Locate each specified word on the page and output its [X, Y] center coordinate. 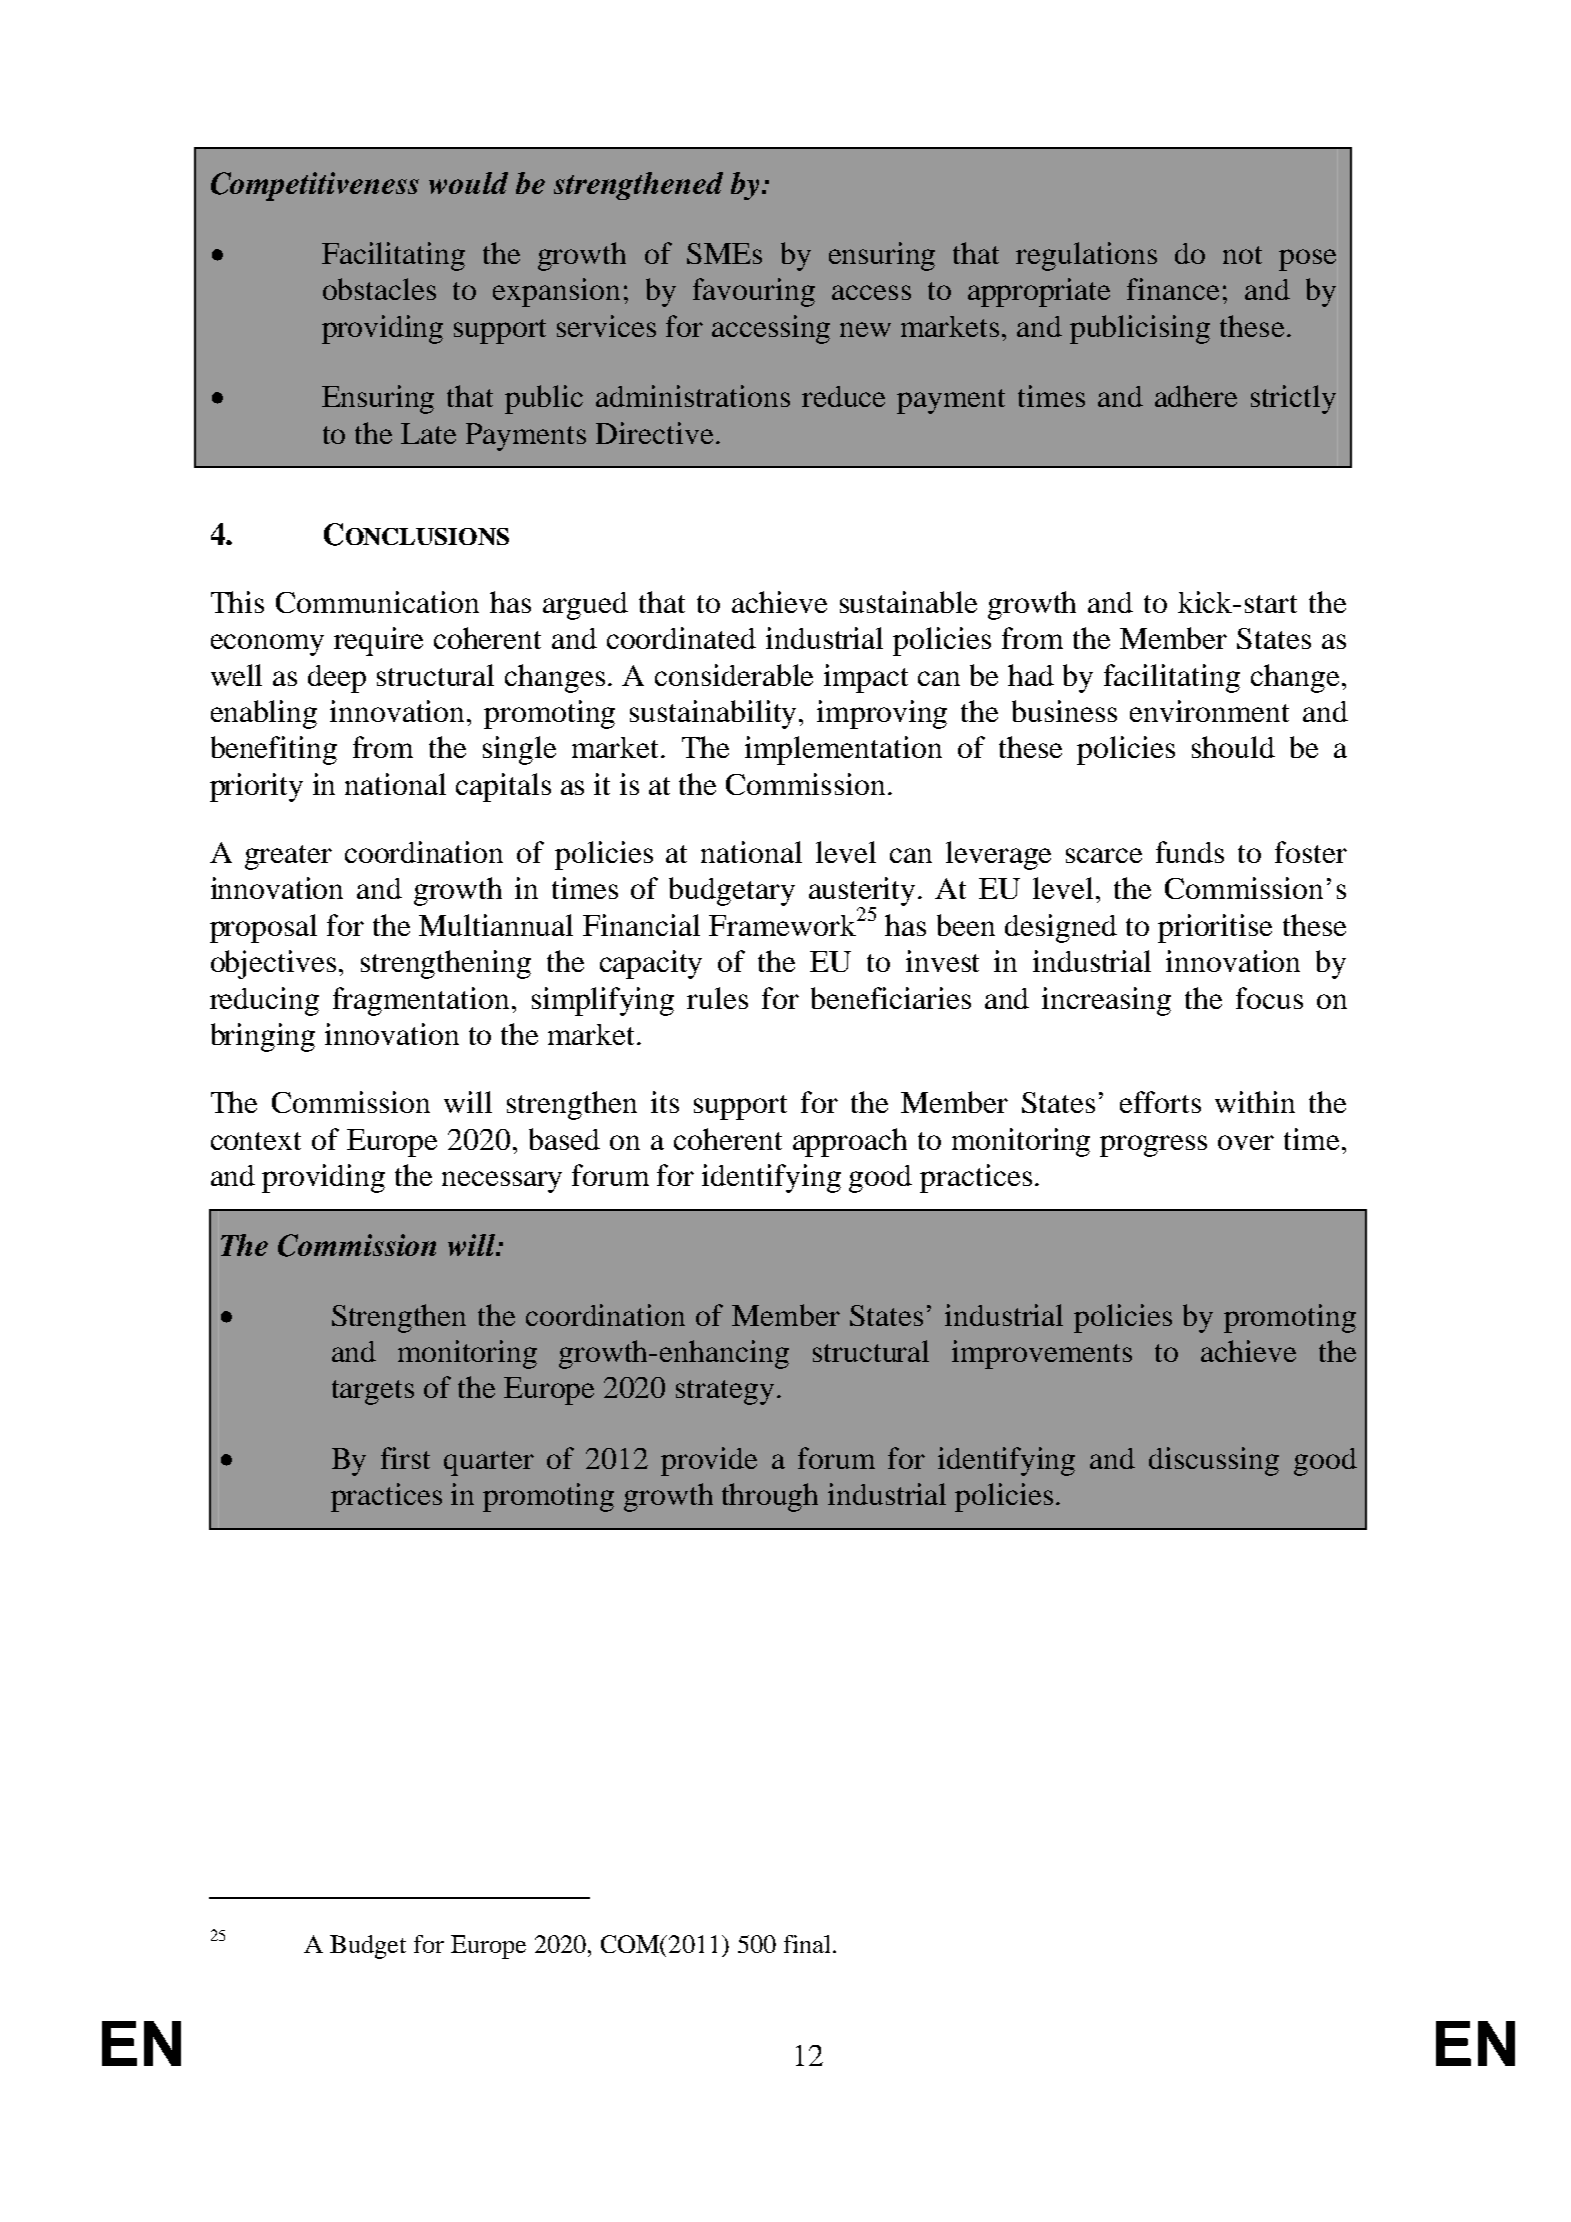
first [405, 1458]
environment [1209, 711]
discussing [1214, 1461]
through [770, 1497]
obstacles [379, 289]
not [1242, 255]
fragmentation [421, 1001]
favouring [754, 292]
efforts [1160, 1102]
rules [717, 998]
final [809, 1944]
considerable [734, 675]
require [378, 641]
